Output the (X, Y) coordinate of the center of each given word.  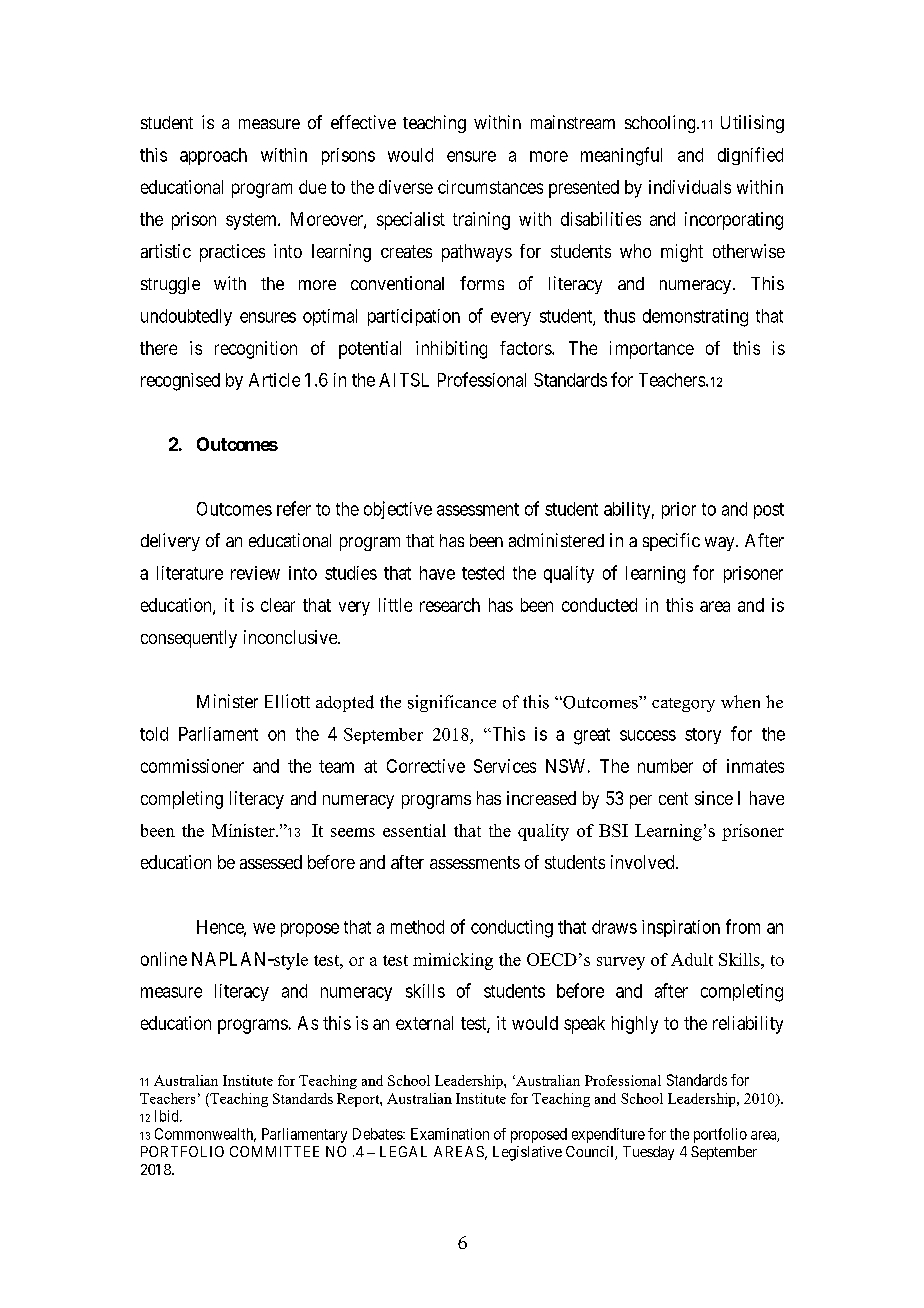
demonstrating (695, 318)
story (703, 736)
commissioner (192, 766)
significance (452, 703)
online (164, 959)
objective (398, 510)
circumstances (490, 187)
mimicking (453, 961)
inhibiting (451, 350)
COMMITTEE (274, 1151)
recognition (256, 350)
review (255, 573)
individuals (690, 187)
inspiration (681, 928)
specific (671, 542)
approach (213, 156)
